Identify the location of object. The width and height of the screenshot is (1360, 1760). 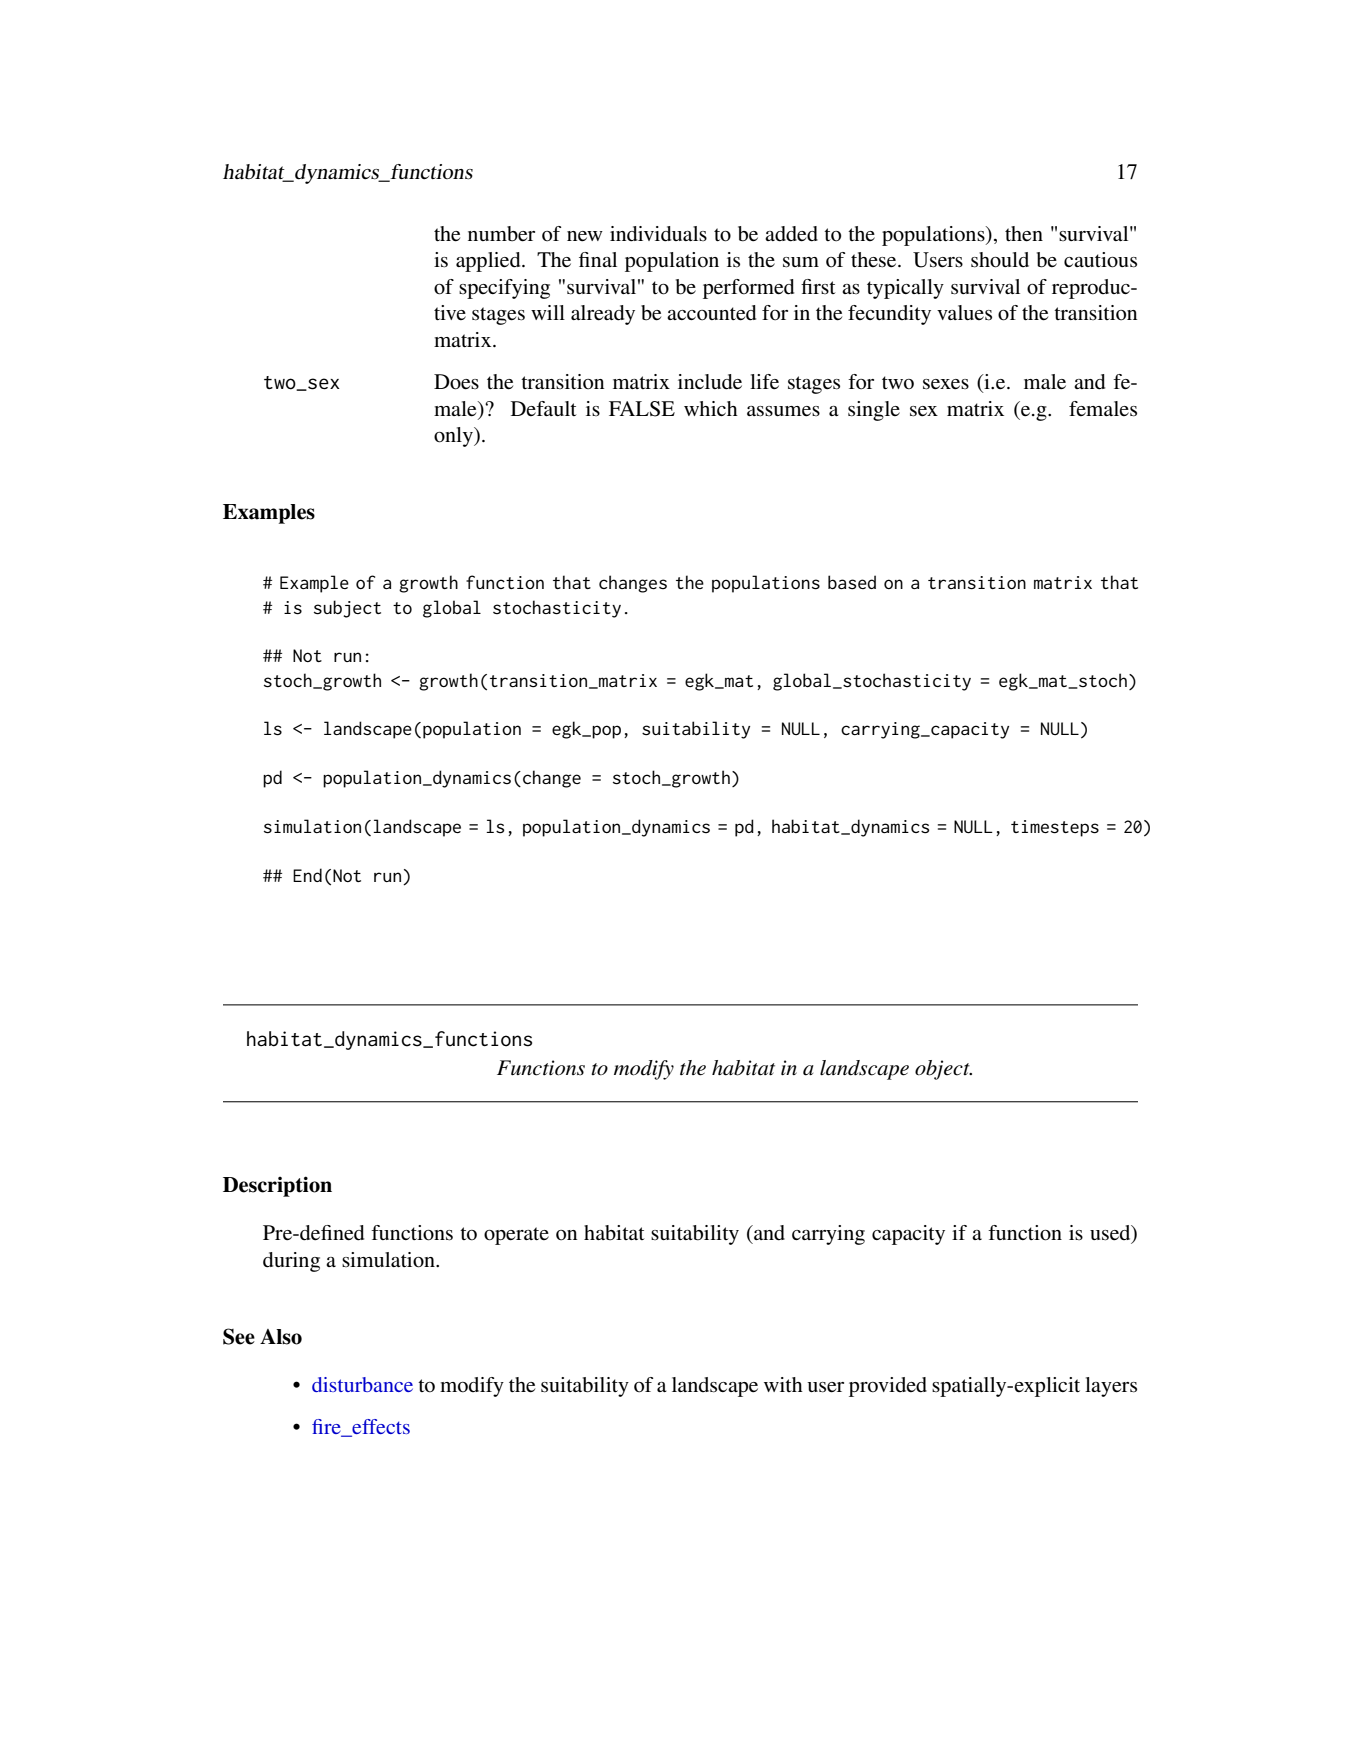
(943, 1070).
